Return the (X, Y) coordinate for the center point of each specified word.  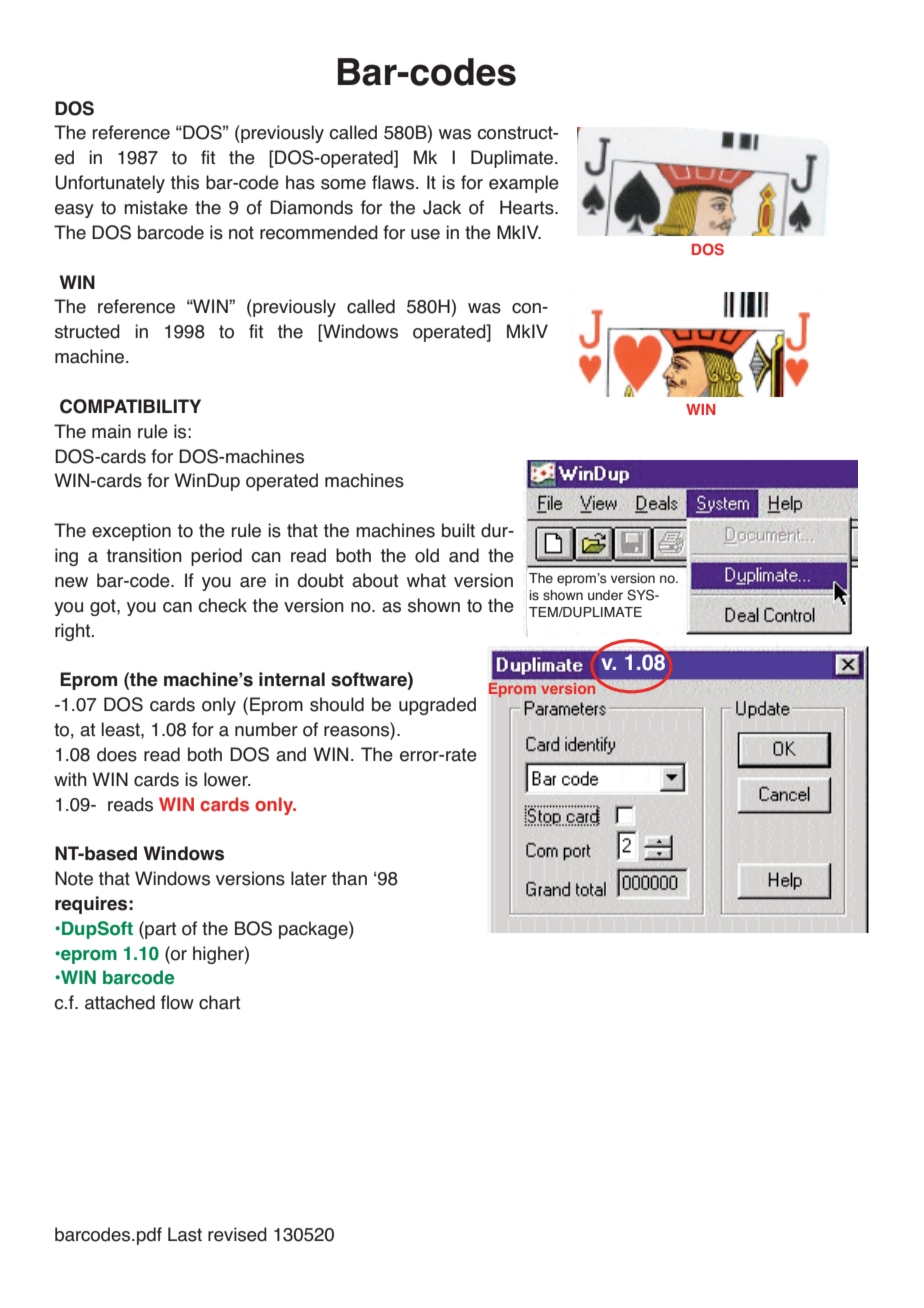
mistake (156, 207)
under (605, 595)
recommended (319, 232)
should (337, 704)
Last (185, 1234)
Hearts (528, 207)
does (117, 754)
